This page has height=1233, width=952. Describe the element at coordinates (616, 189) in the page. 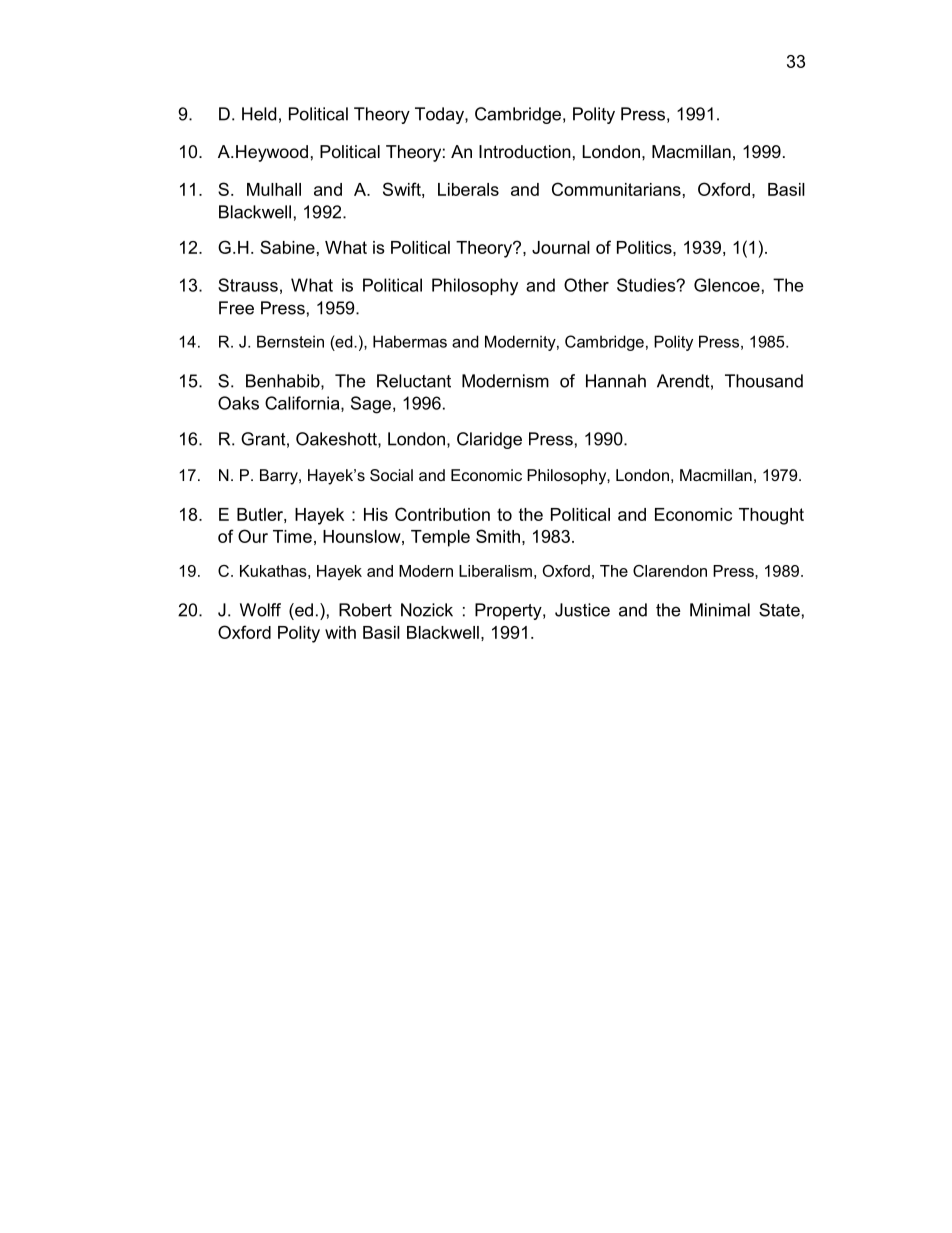

I see `Communitarians` at that location.
